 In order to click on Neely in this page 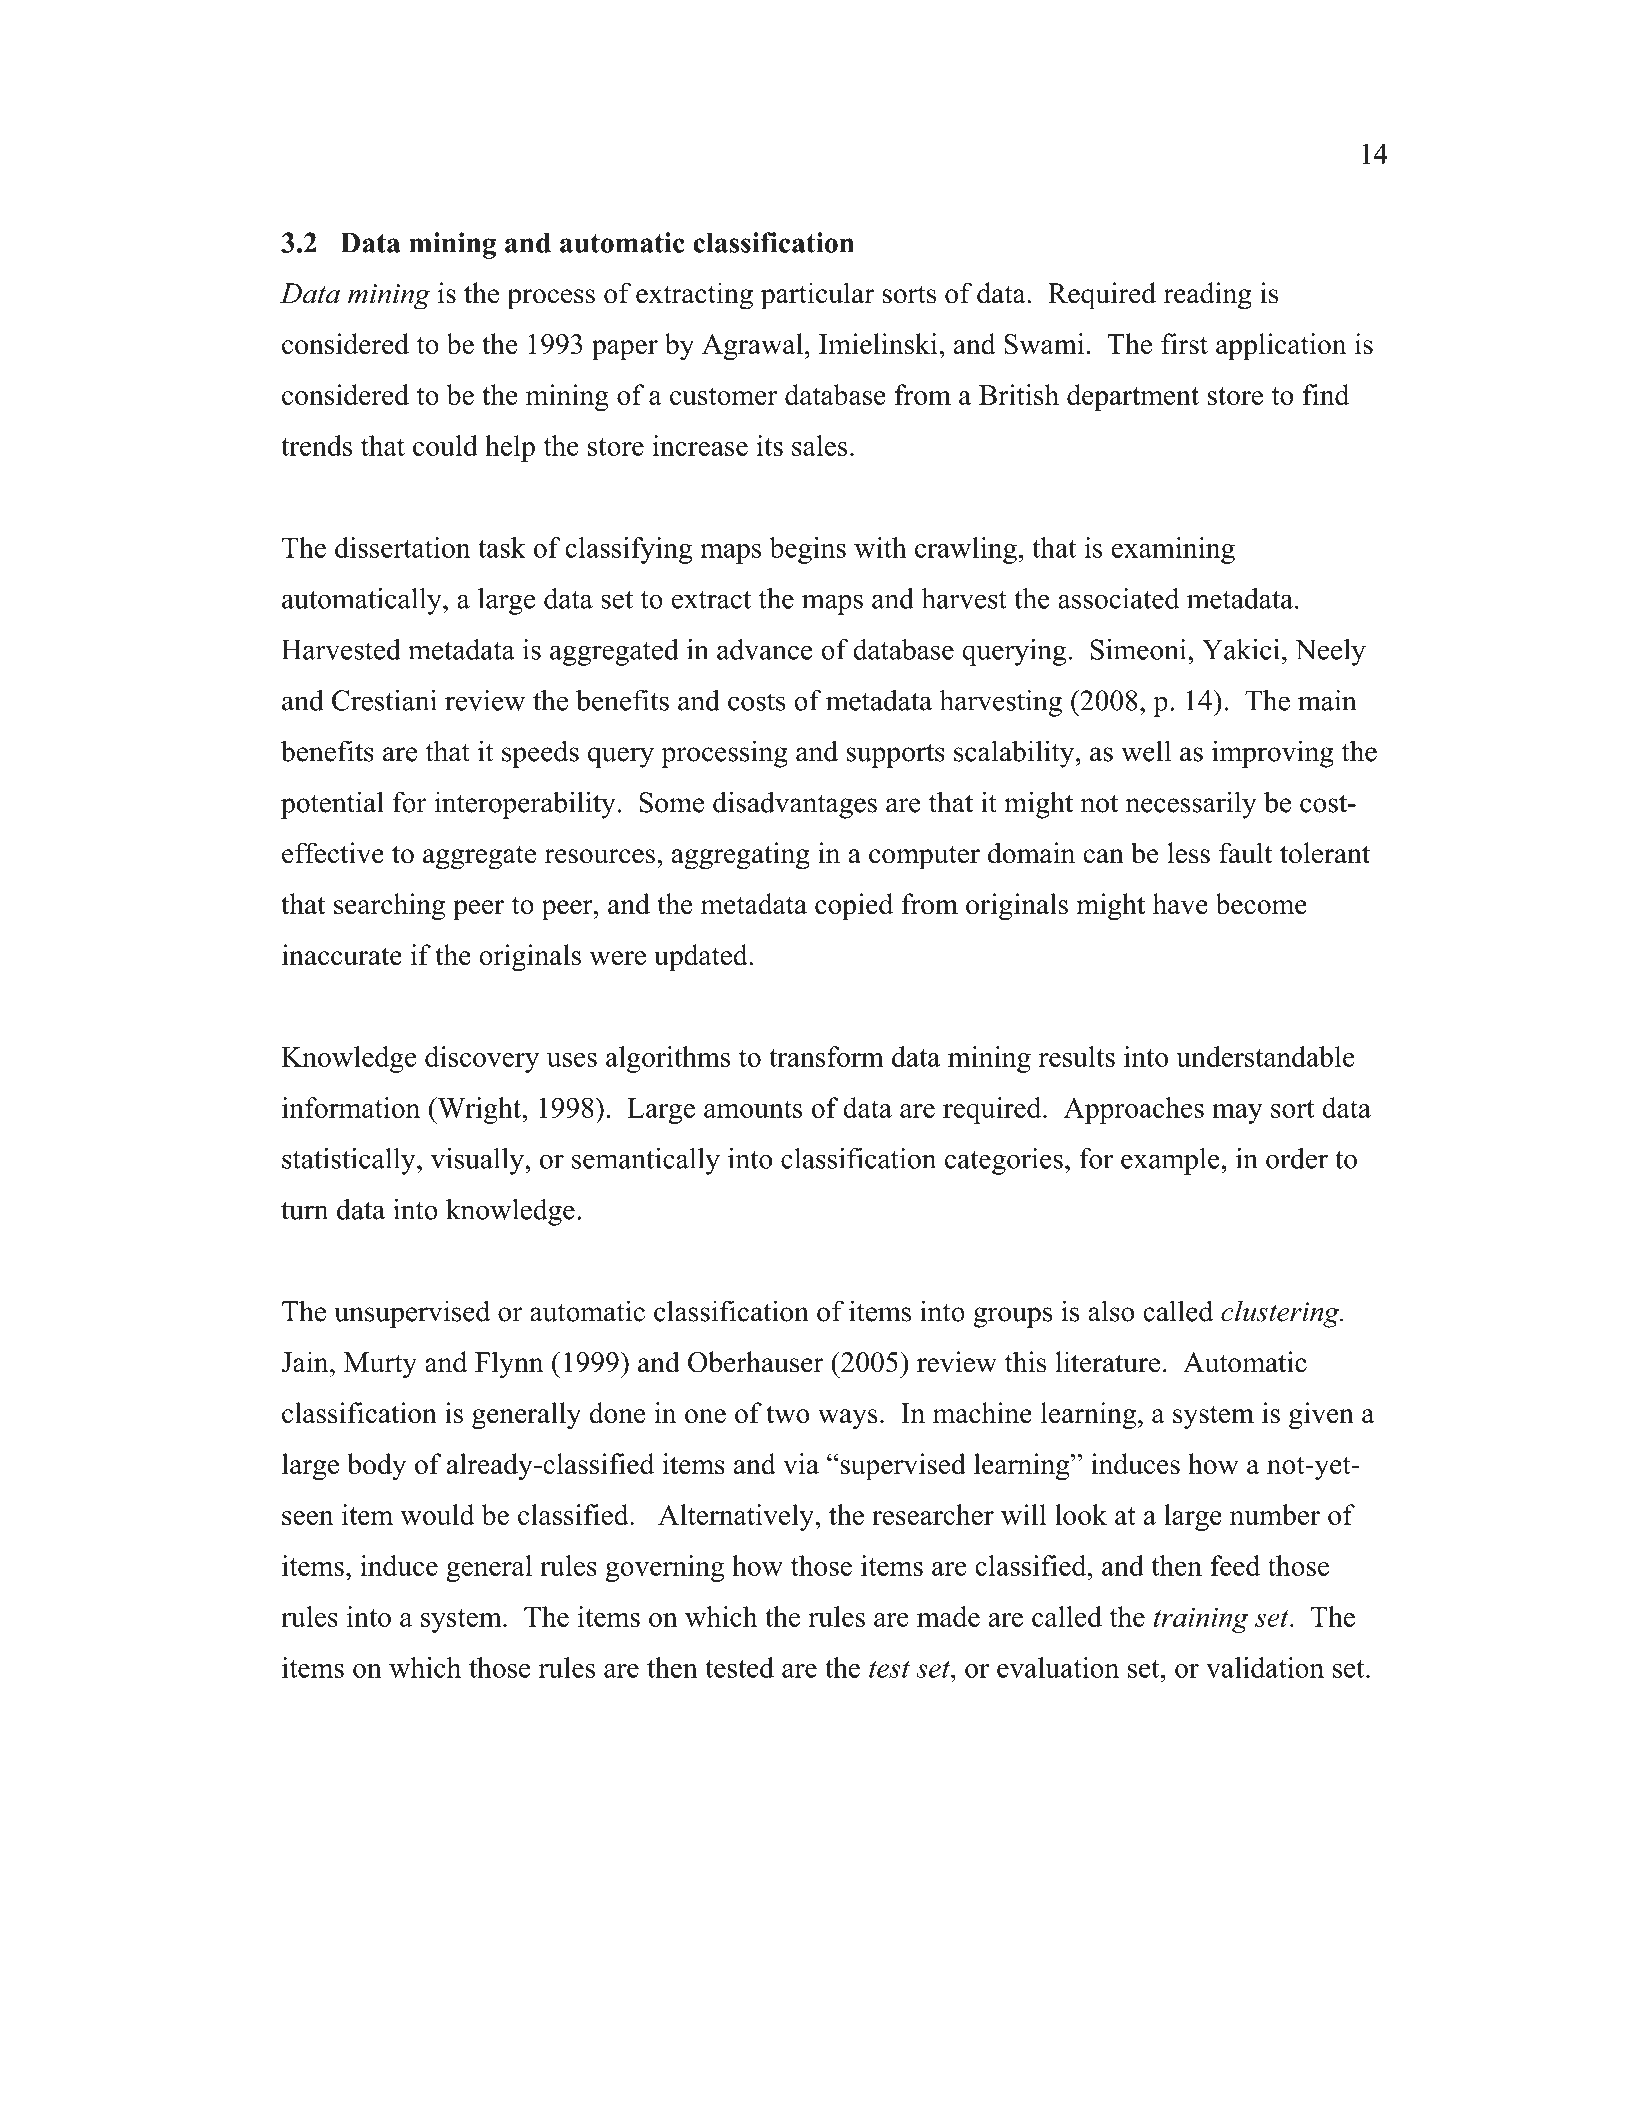, I will do `click(1330, 652)`.
